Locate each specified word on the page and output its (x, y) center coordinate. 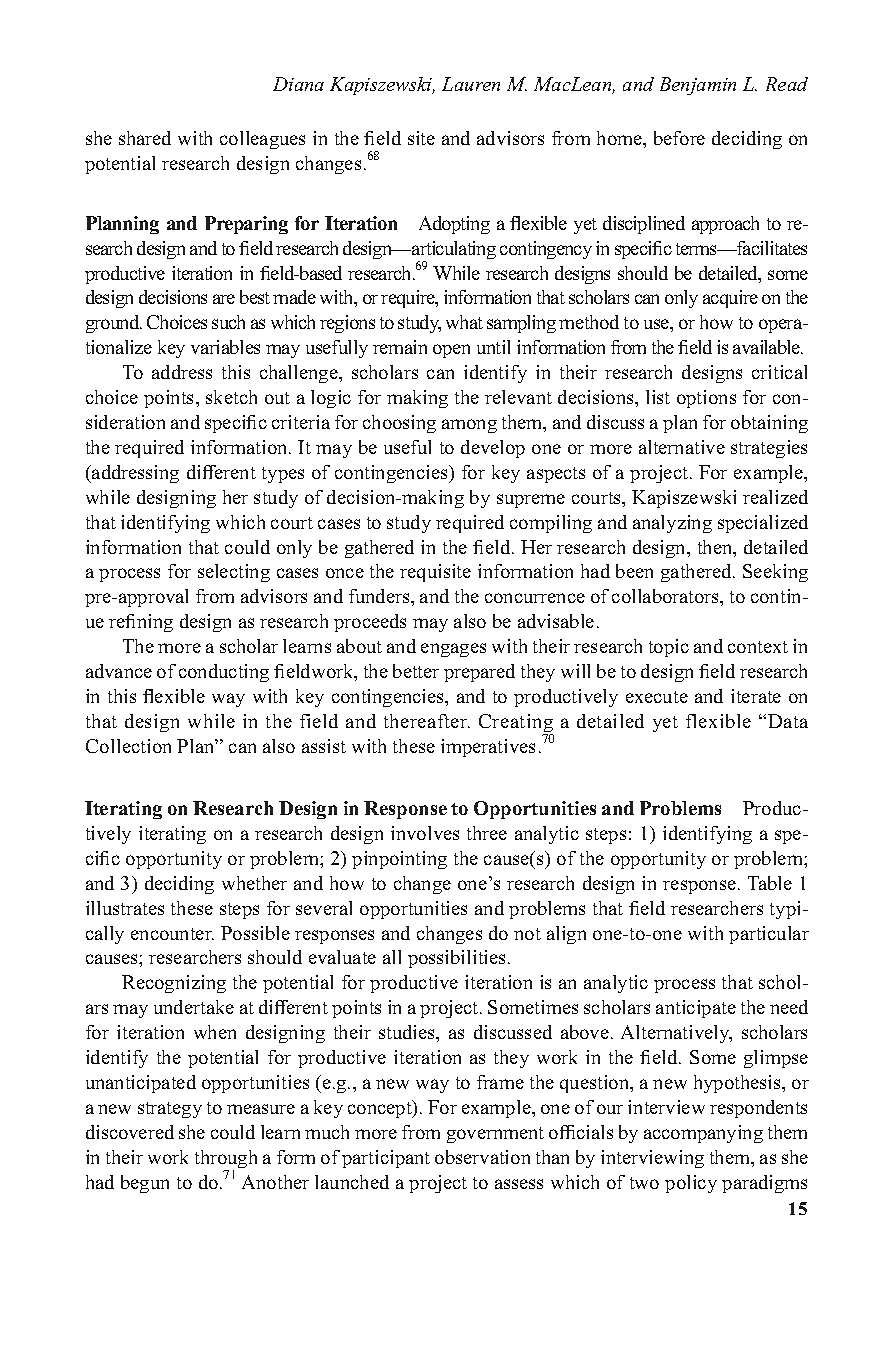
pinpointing (399, 860)
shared (145, 138)
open (451, 351)
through (226, 1160)
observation (482, 1157)
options (706, 399)
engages (453, 650)
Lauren (471, 84)
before (679, 138)
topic (669, 648)
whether (254, 883)
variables (225, 347)
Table (770, 883)
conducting (224, 673)
